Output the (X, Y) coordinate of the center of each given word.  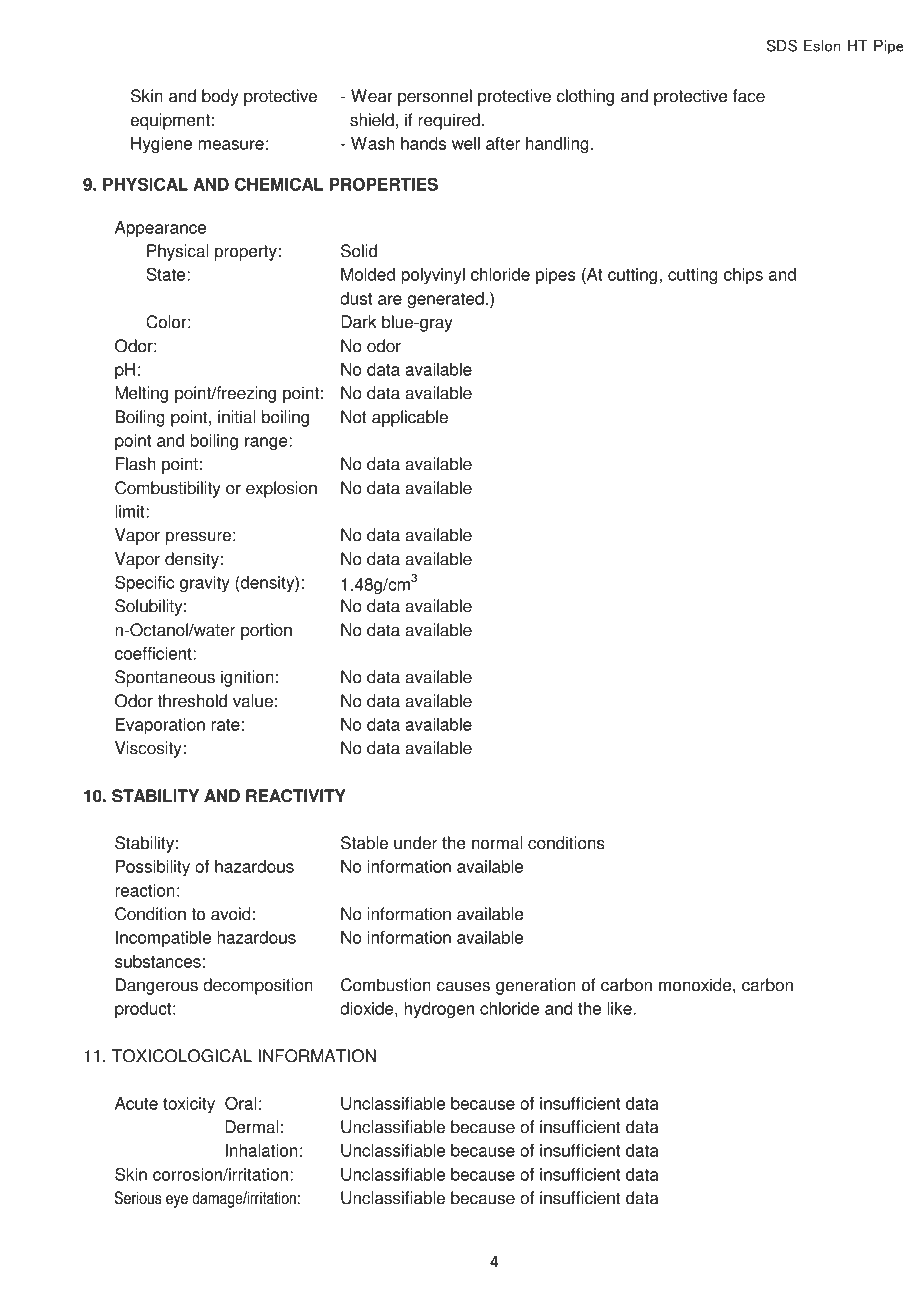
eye (177, 1201)
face (749, 96)
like (621, 1008)
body (220, 97)
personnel (435, 97)
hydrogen (439, 1010)
